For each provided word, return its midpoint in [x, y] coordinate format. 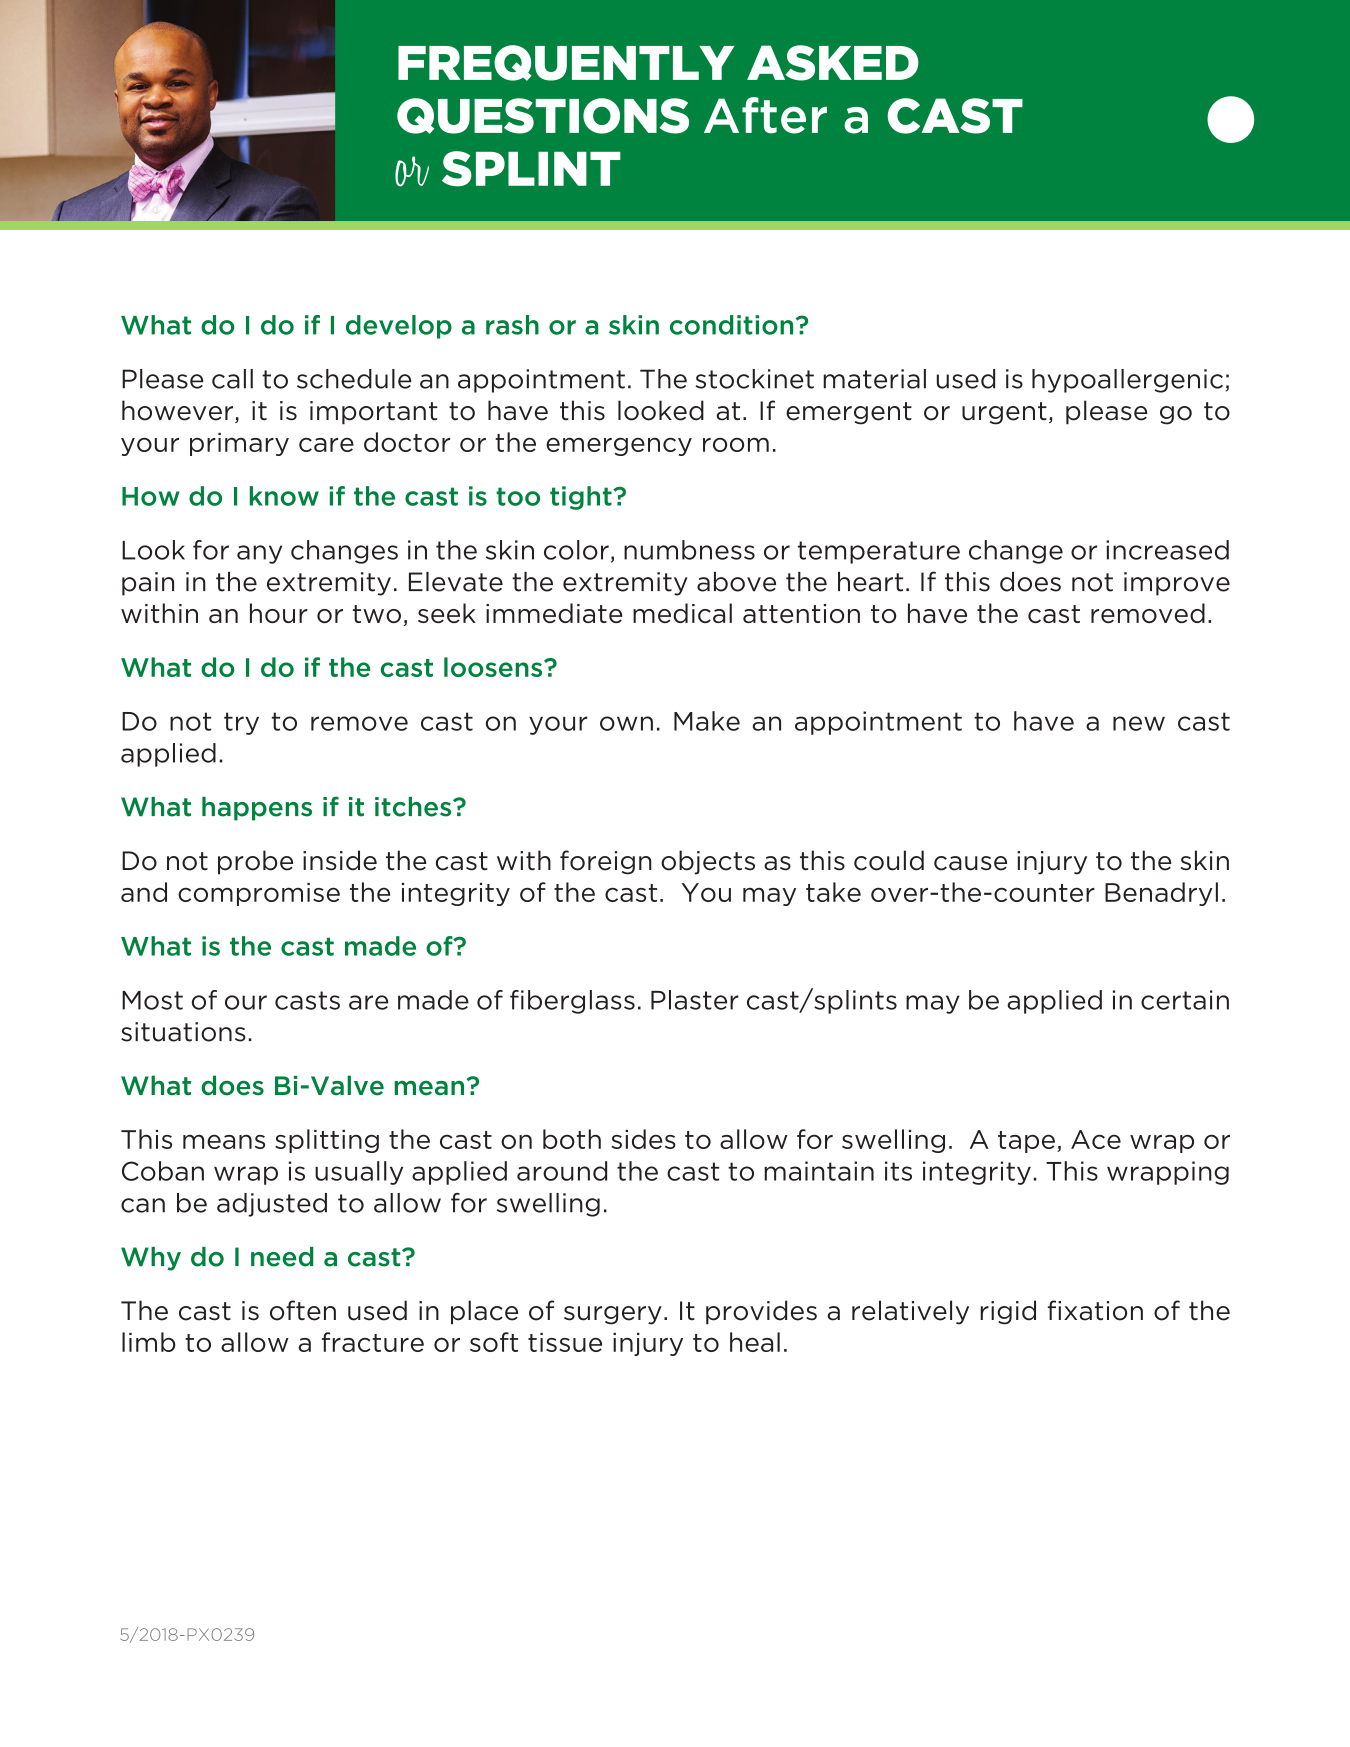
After [765, 115]
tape [1026, 1142]
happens [257, 809]
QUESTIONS [543, 116]
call [232, 379]
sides [643, 1139]
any [259, 554]
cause [970, 863]
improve [1177, 584]
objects [708, 862]
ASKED [833, 63]
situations [183, 1032]
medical [682, 613]
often [303, 1310]
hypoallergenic [1129, 381]
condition [731, 325]
